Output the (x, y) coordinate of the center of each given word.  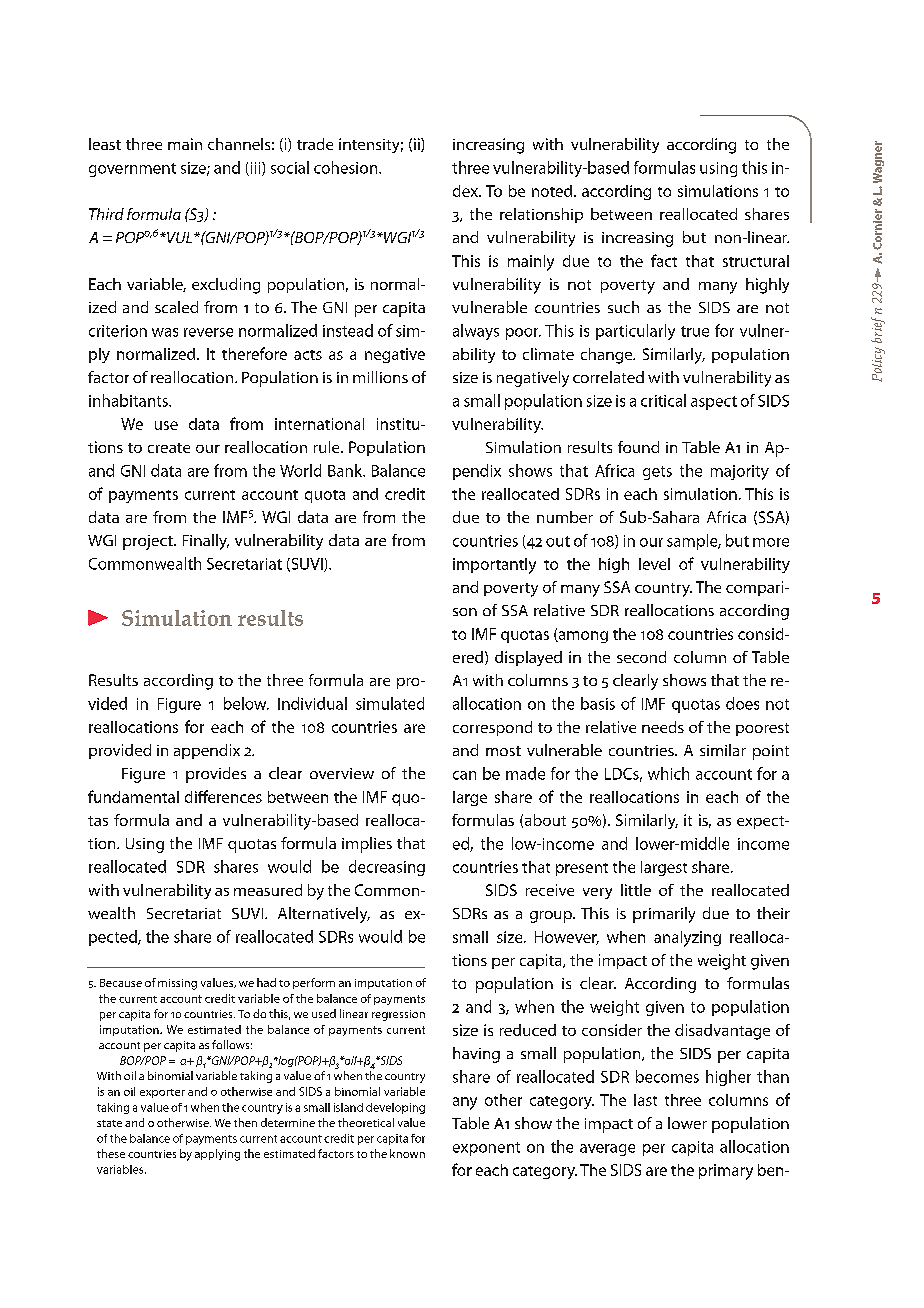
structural (756, 261)
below (246, 703)
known (407, 1153)
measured (268, 890)
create (169, 448)
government (132, 170)
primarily (664, 915)
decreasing (387, 868)
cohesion (345, 167)
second (641, 657)
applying (217, 1155)
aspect (714, 403)
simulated (390, 703)
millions (380, 377)
